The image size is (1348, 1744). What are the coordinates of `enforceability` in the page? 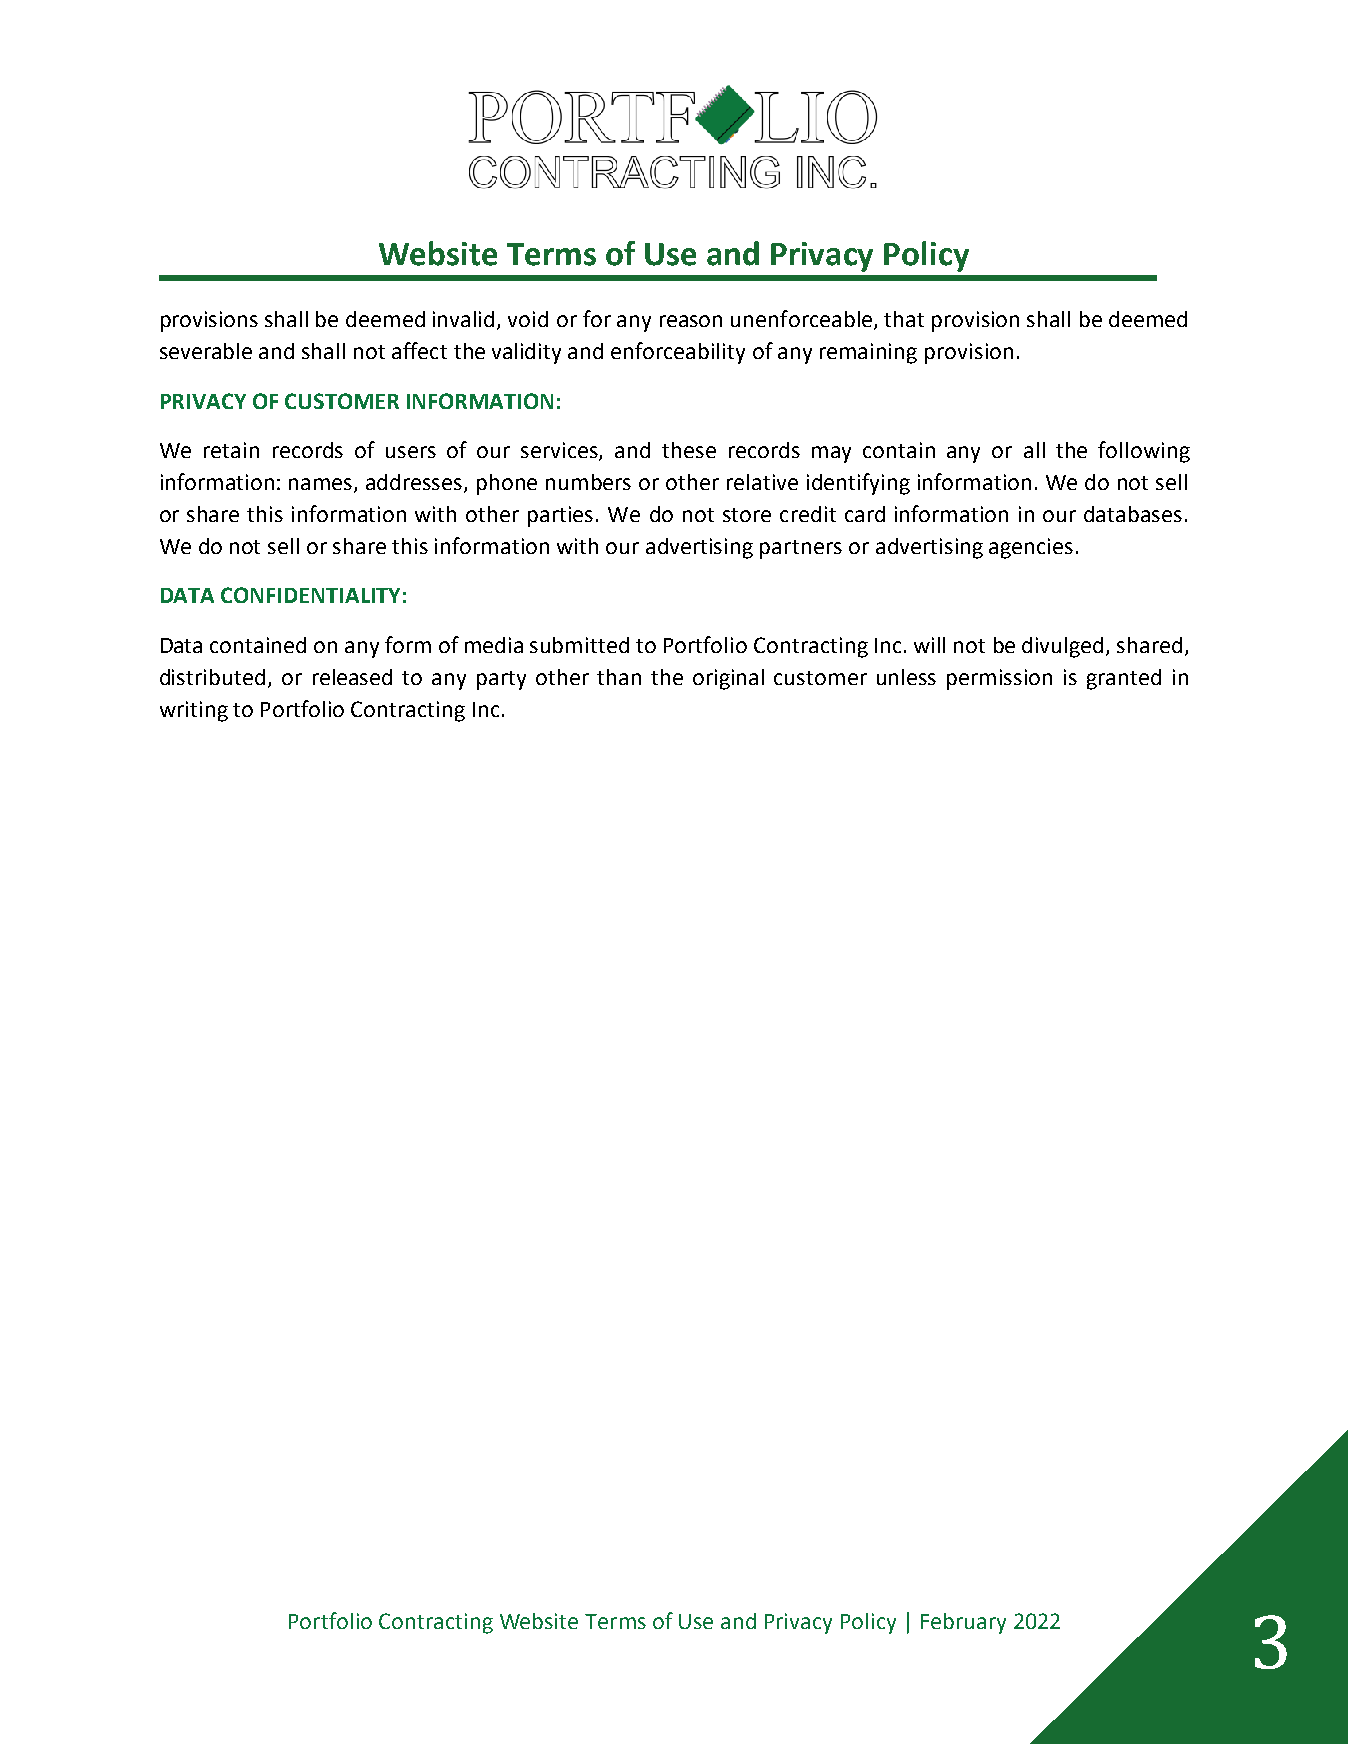 It's located at (678, 353).
